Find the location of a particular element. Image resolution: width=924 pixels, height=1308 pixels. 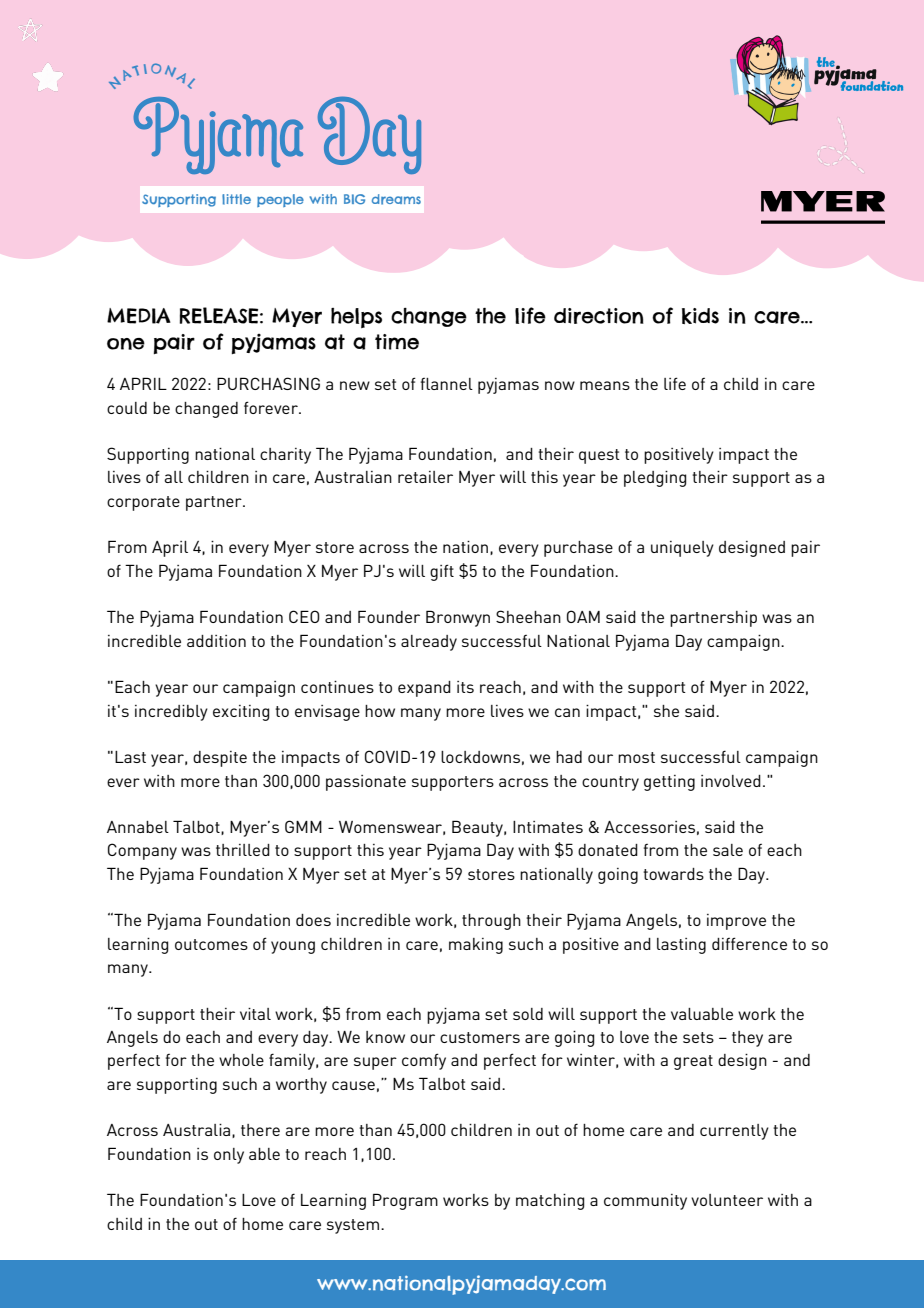

community is located at coordinates (645, 1202).
